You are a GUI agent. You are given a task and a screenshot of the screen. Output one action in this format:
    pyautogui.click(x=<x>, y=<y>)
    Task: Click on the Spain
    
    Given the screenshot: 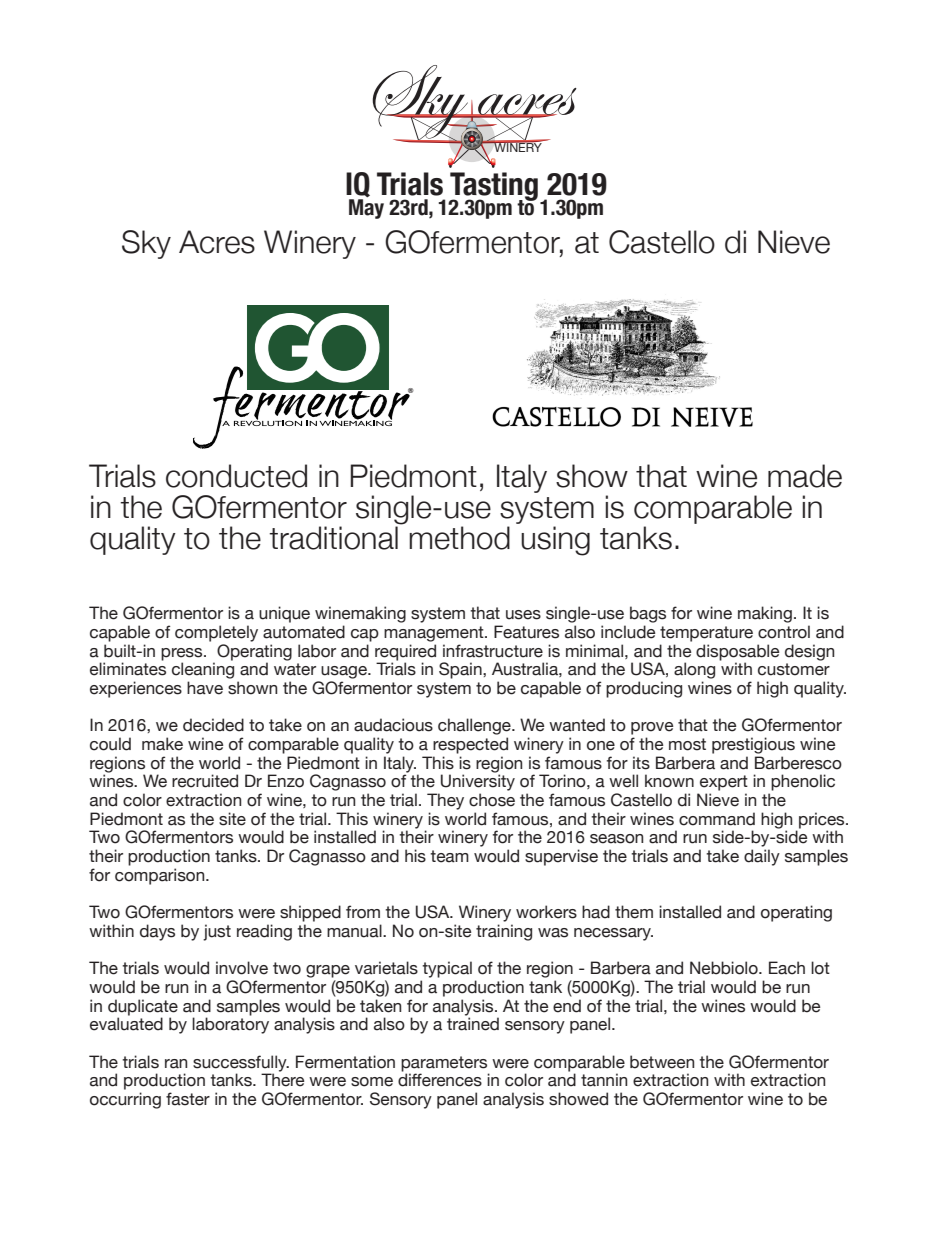 What is the action you would take?
    pyautogui.click(x=461, y=670)
